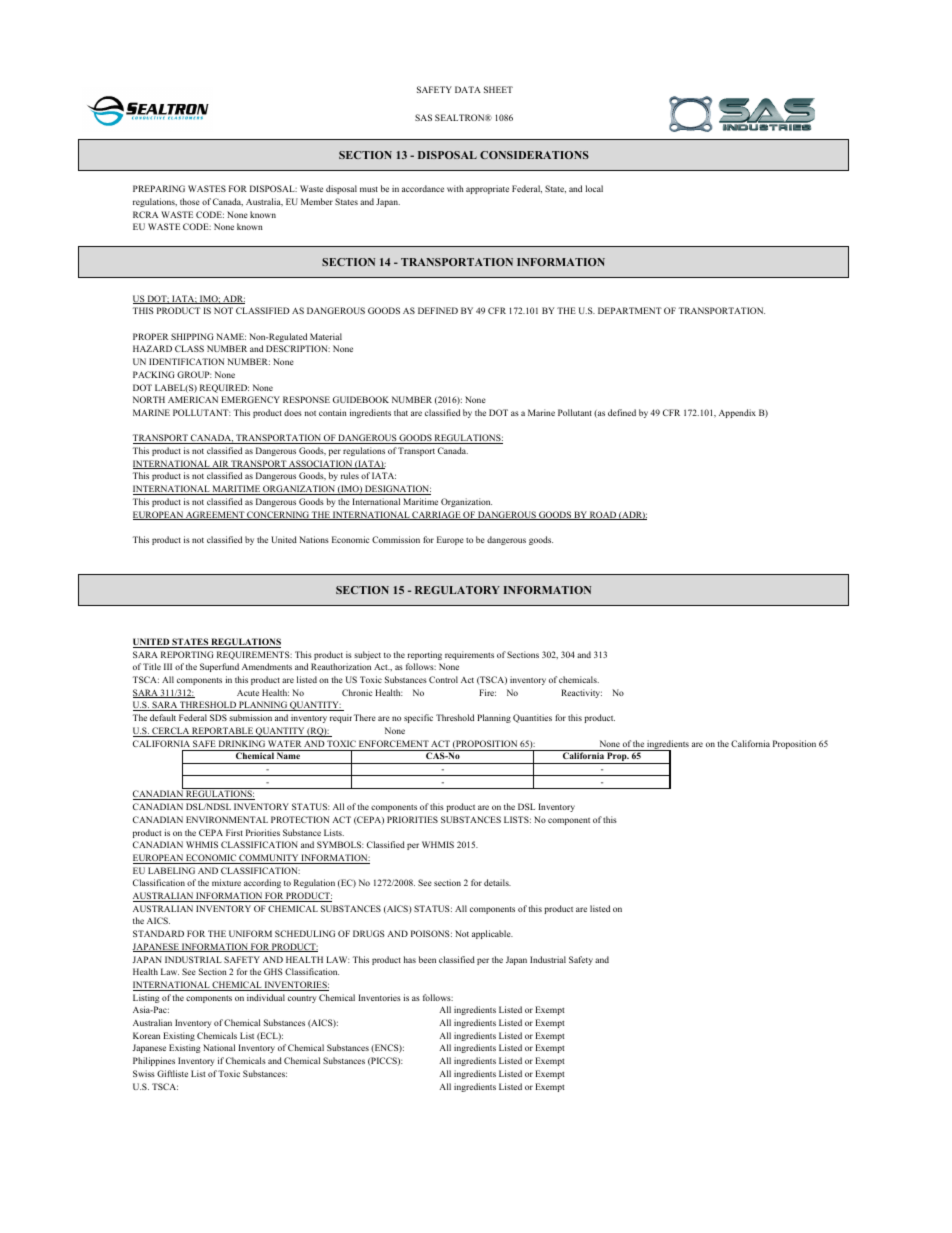  What do you see at coordinates (154, 1061) in the image?
I see `Philippines` at bounding box center [154, 1061].
